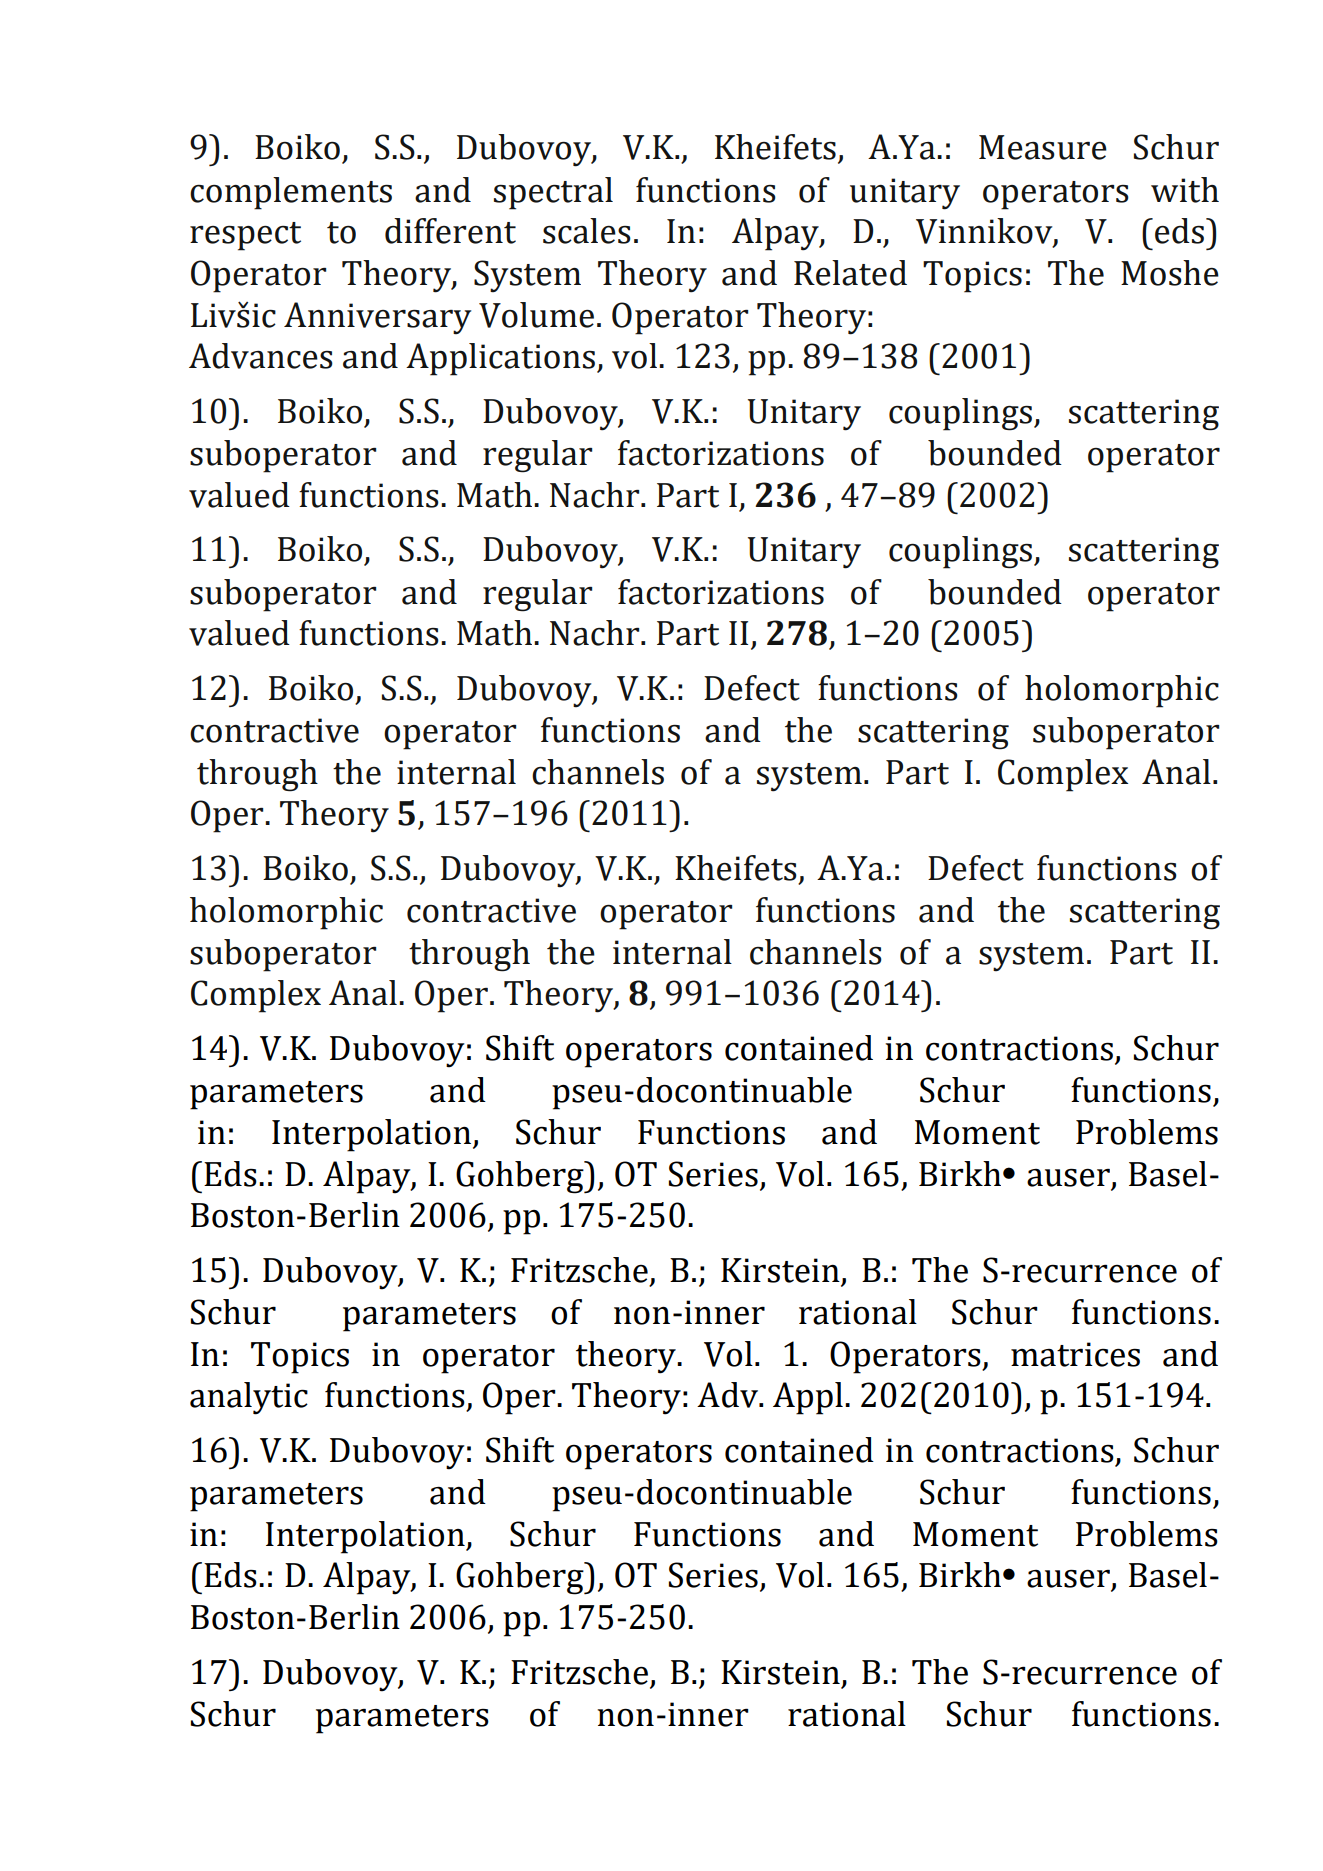 The width and height of the screenshot is (1323, 1871). I want to click on scales, so click(587, 231).
